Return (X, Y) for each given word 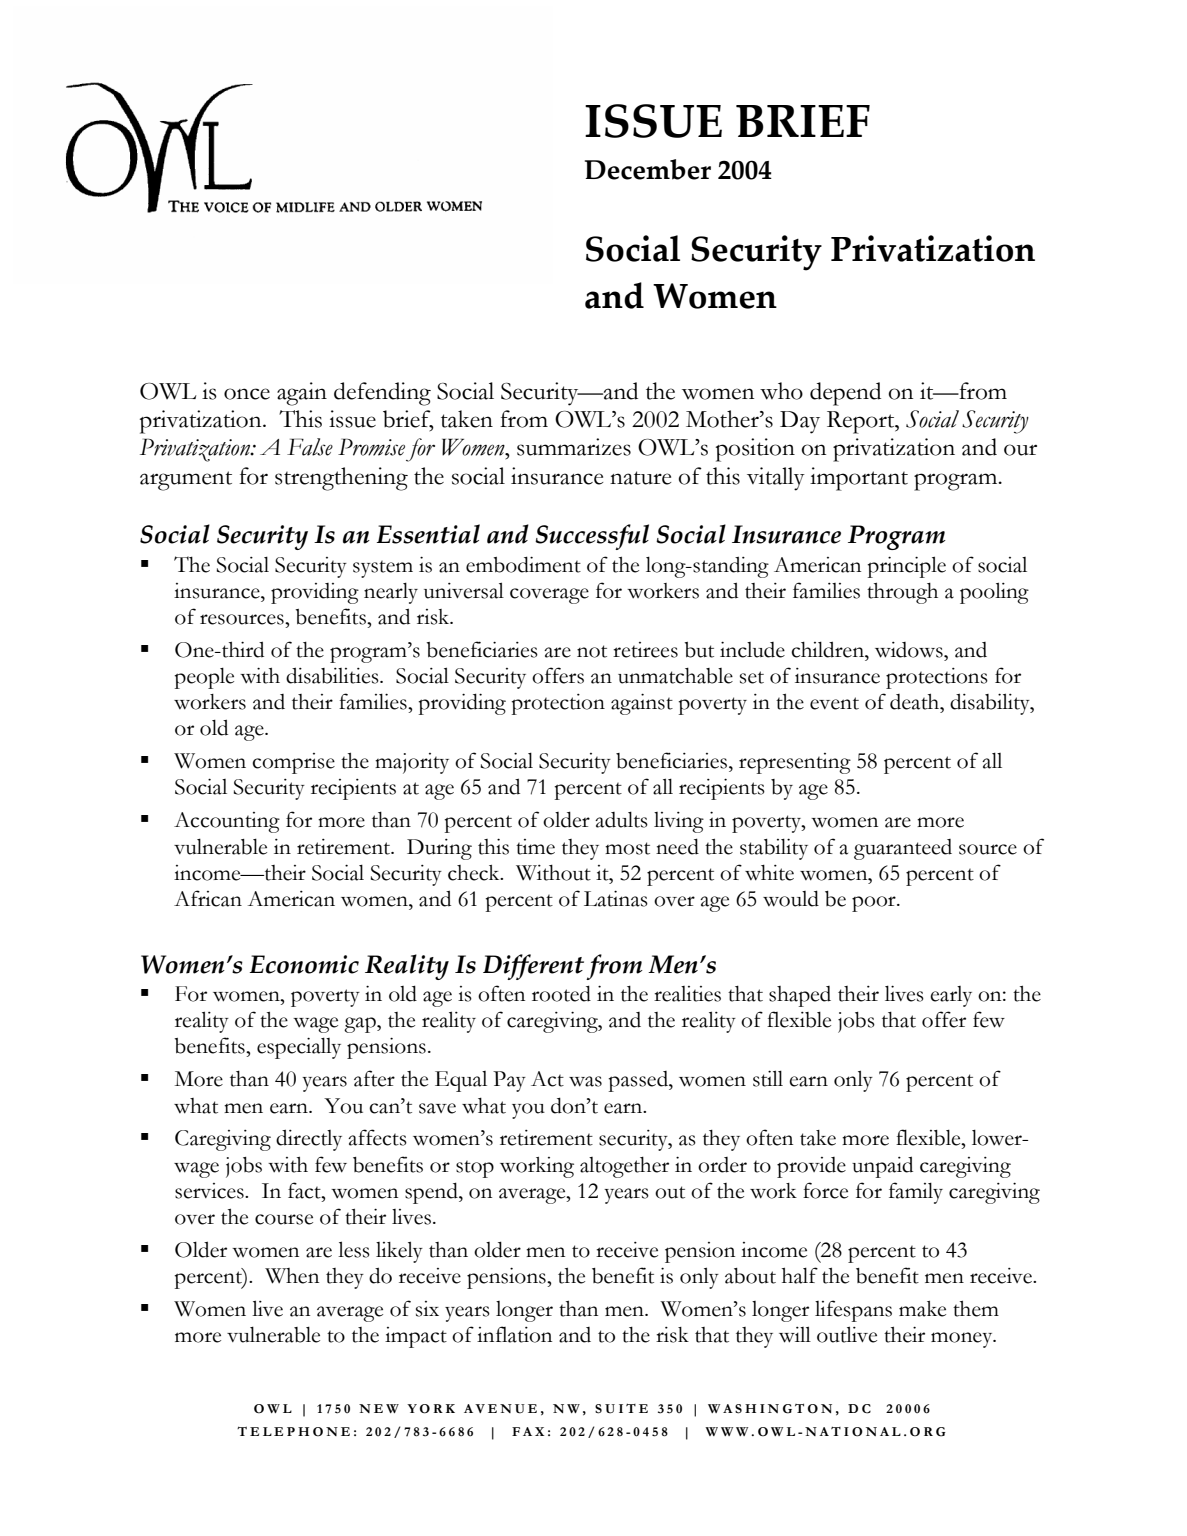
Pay (509, 1081)
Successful (592, 537)
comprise (293, 763)
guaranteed (903, 849)
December (648, 169)
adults (621, 819)
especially (299, 1048)
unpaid (882, 1167)
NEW (379, 1408)
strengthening (341, 479)
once (247, 394)
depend (845, 394)
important (859, 479)
